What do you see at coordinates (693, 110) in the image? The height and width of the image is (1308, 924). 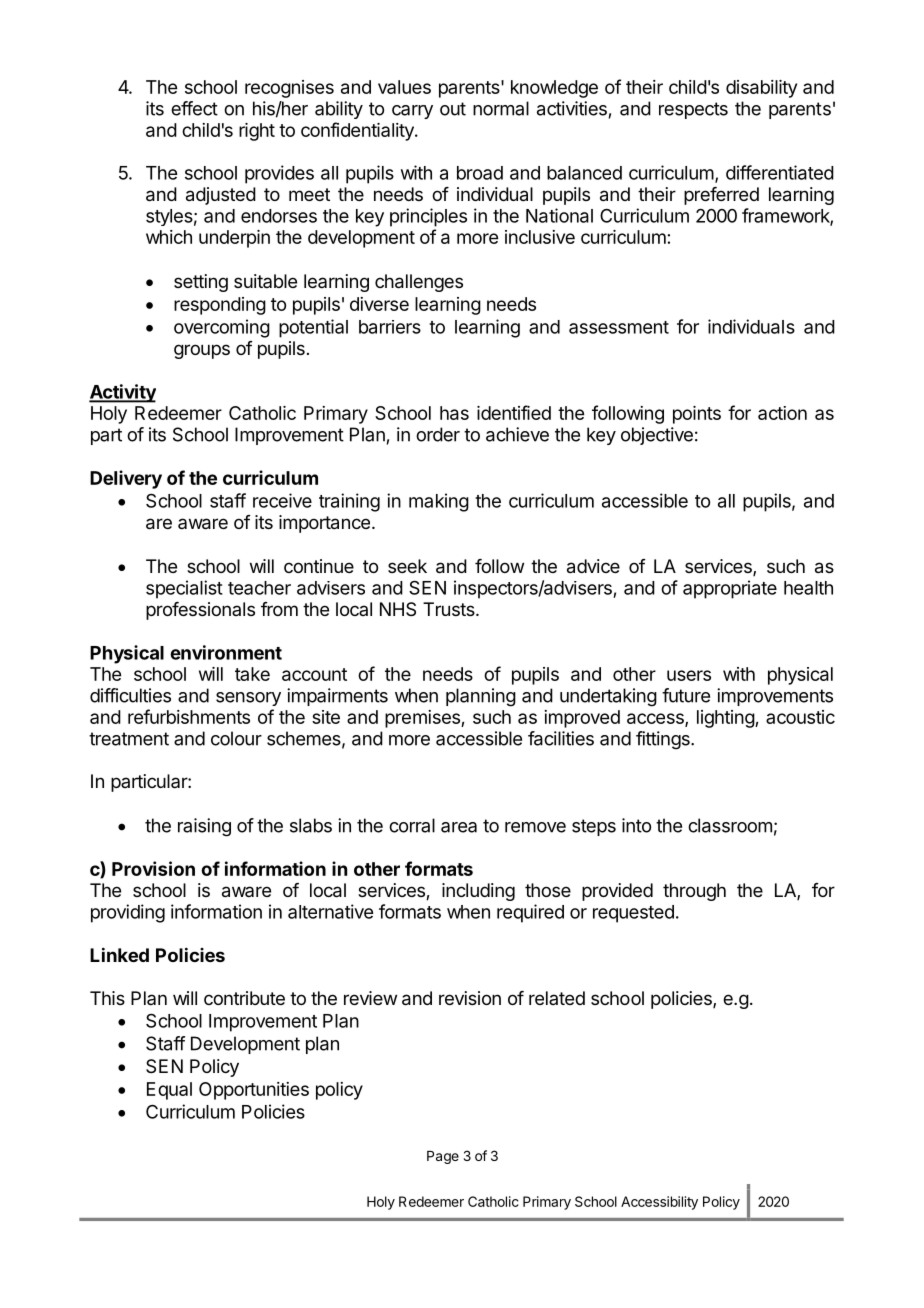 I see `respects` at bounding box center [693, 110].
